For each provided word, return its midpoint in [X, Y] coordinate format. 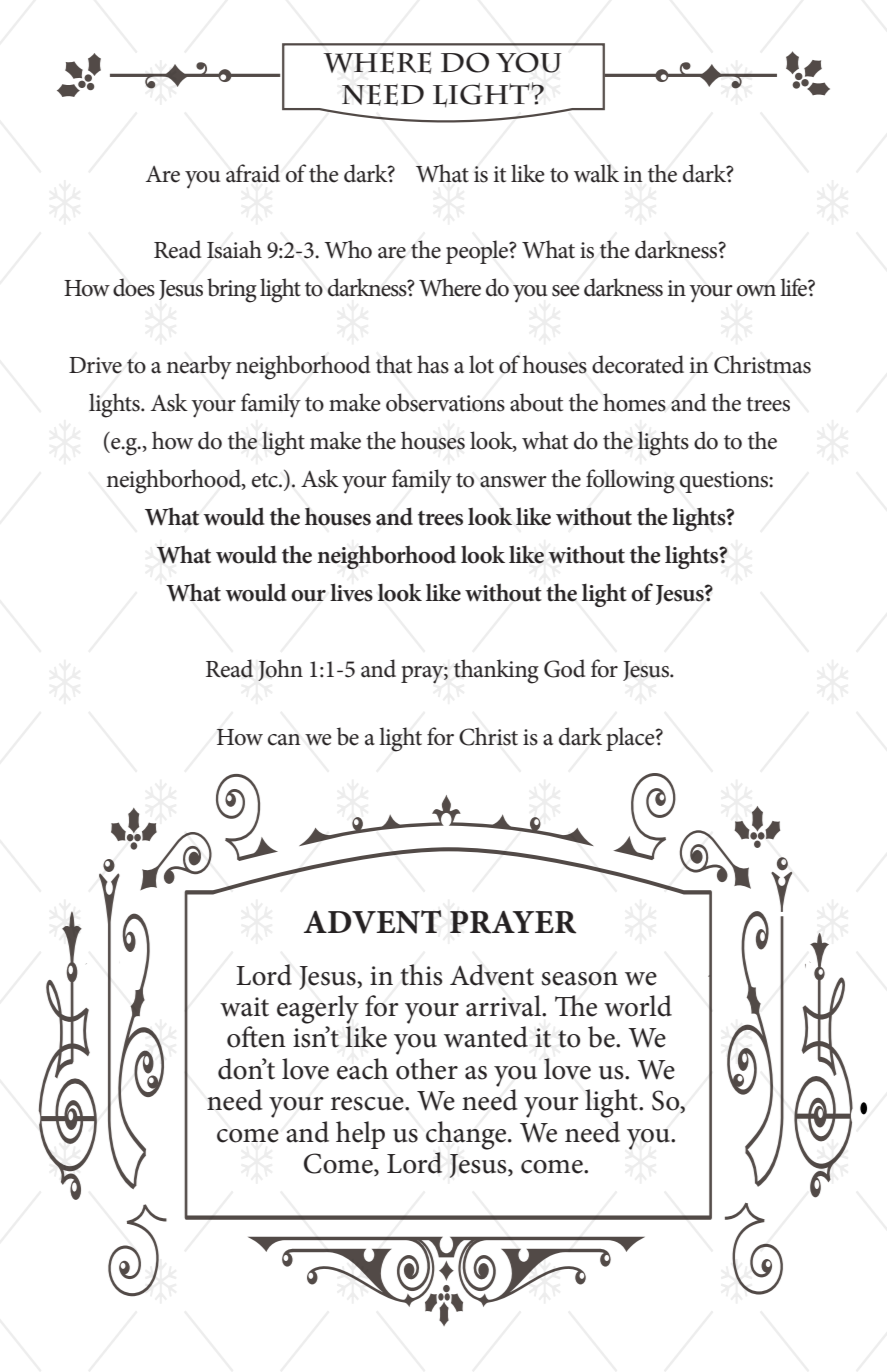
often [256, 1037]
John [280, 670]
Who [348, 249]
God [564, 668]
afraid [253, 173]
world [638, 1006]
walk [596, 173]
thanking [496, 671]
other [427, 1069]
